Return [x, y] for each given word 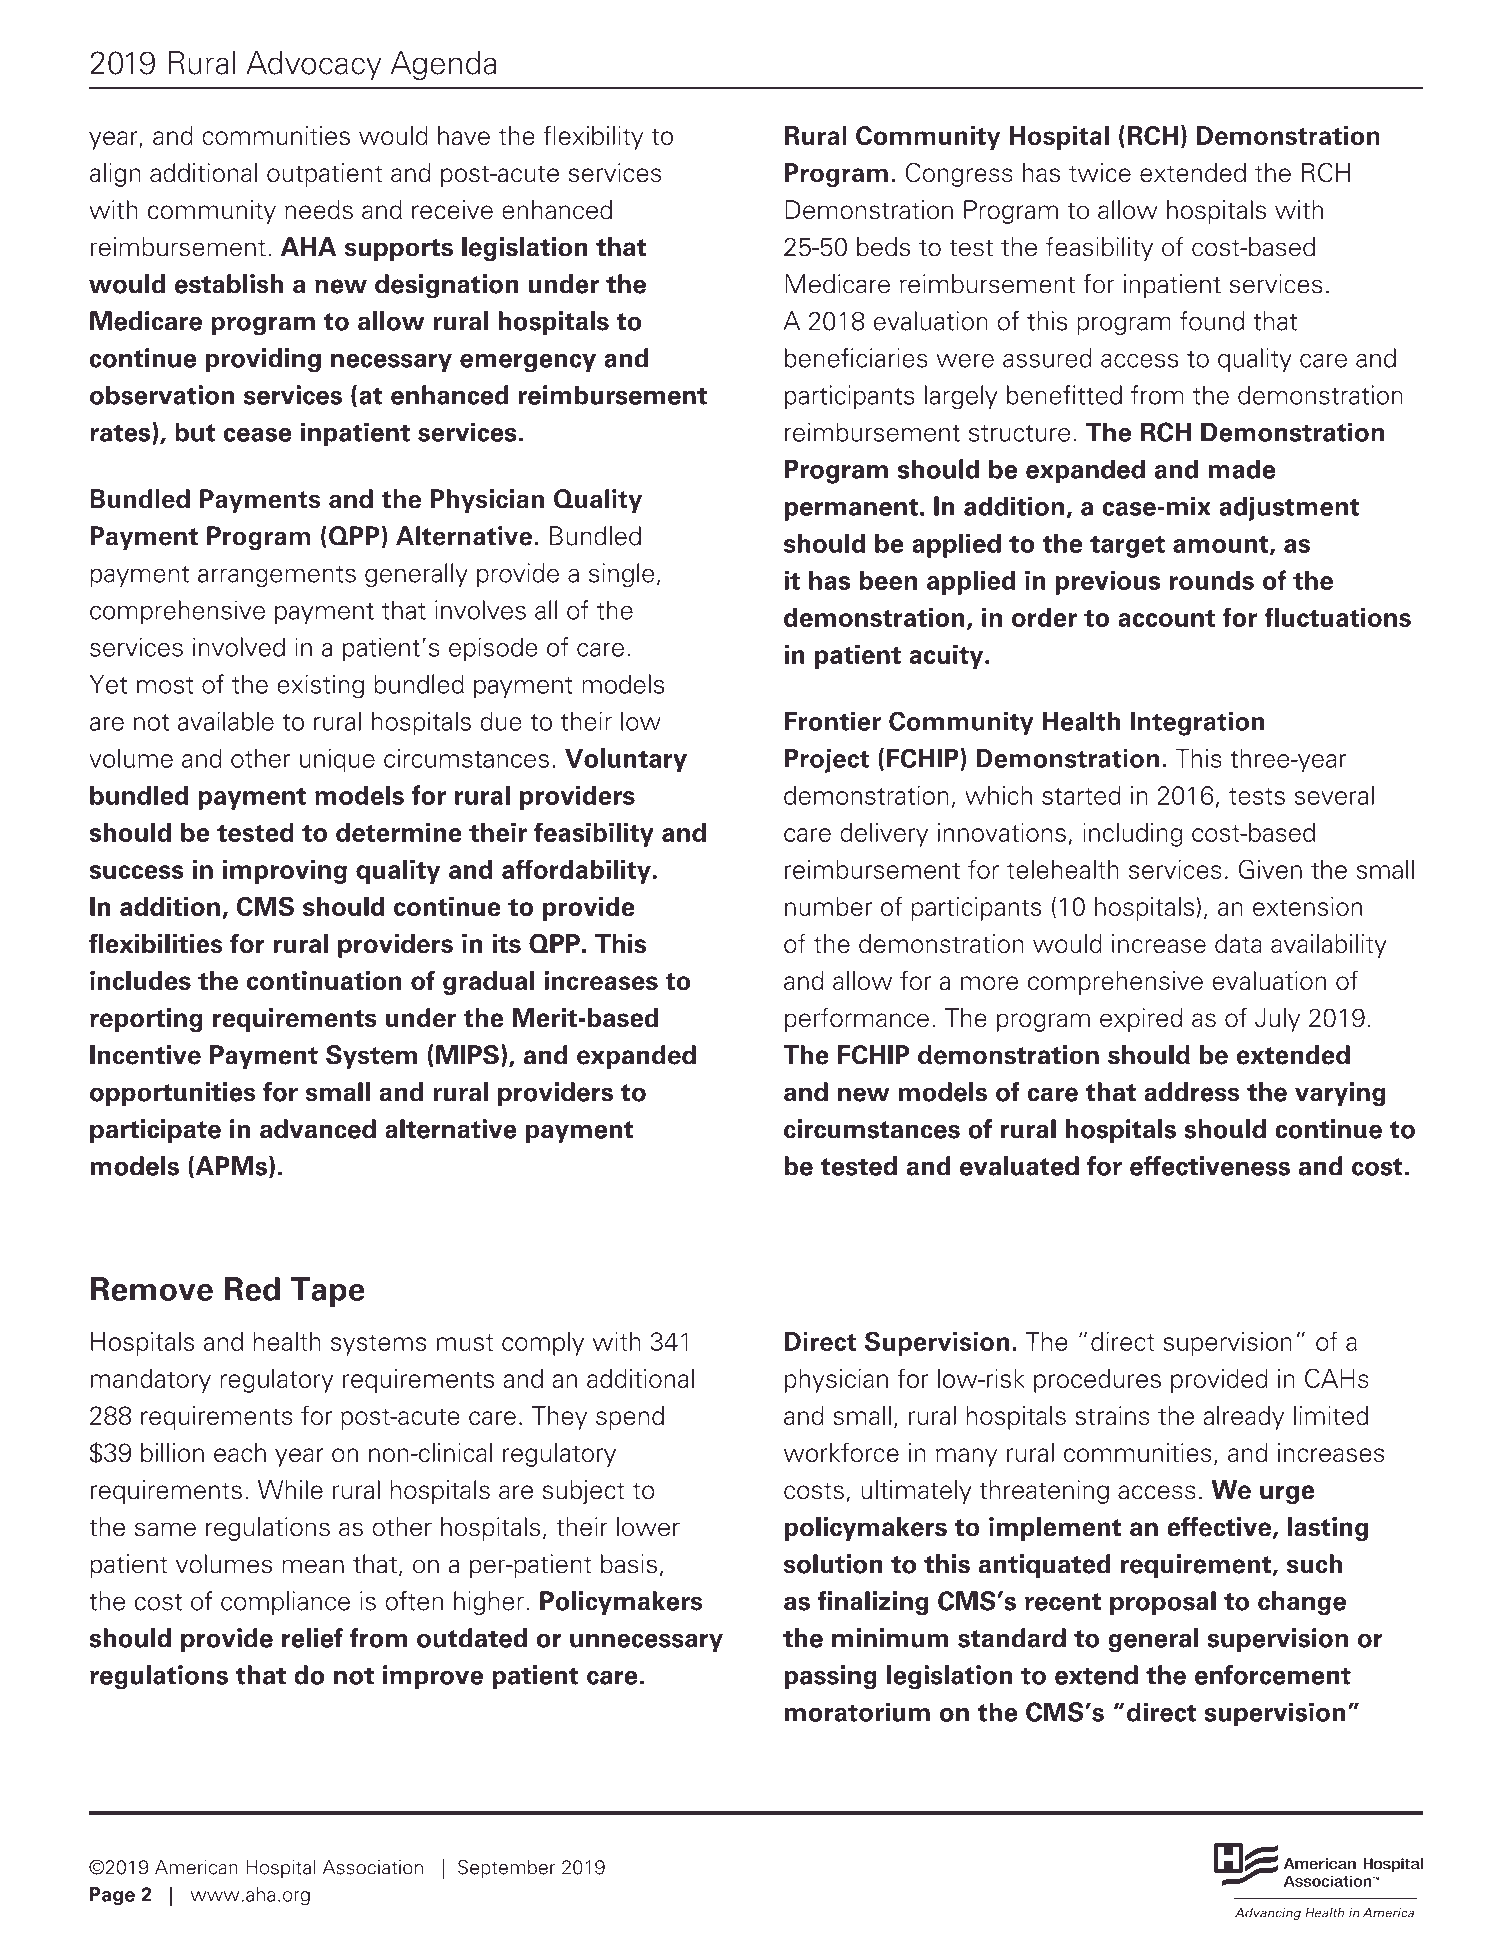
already [1243, 1418]
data [1238, 943]
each [240, 1453]
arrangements [277, 576]
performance [857, 1020]
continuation [324, 981]
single [621, 575]
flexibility [593, 137]
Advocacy [314, 66]
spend [630, 1418]
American [196, 1867]
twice [1100, 173]
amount [1222, 545]
